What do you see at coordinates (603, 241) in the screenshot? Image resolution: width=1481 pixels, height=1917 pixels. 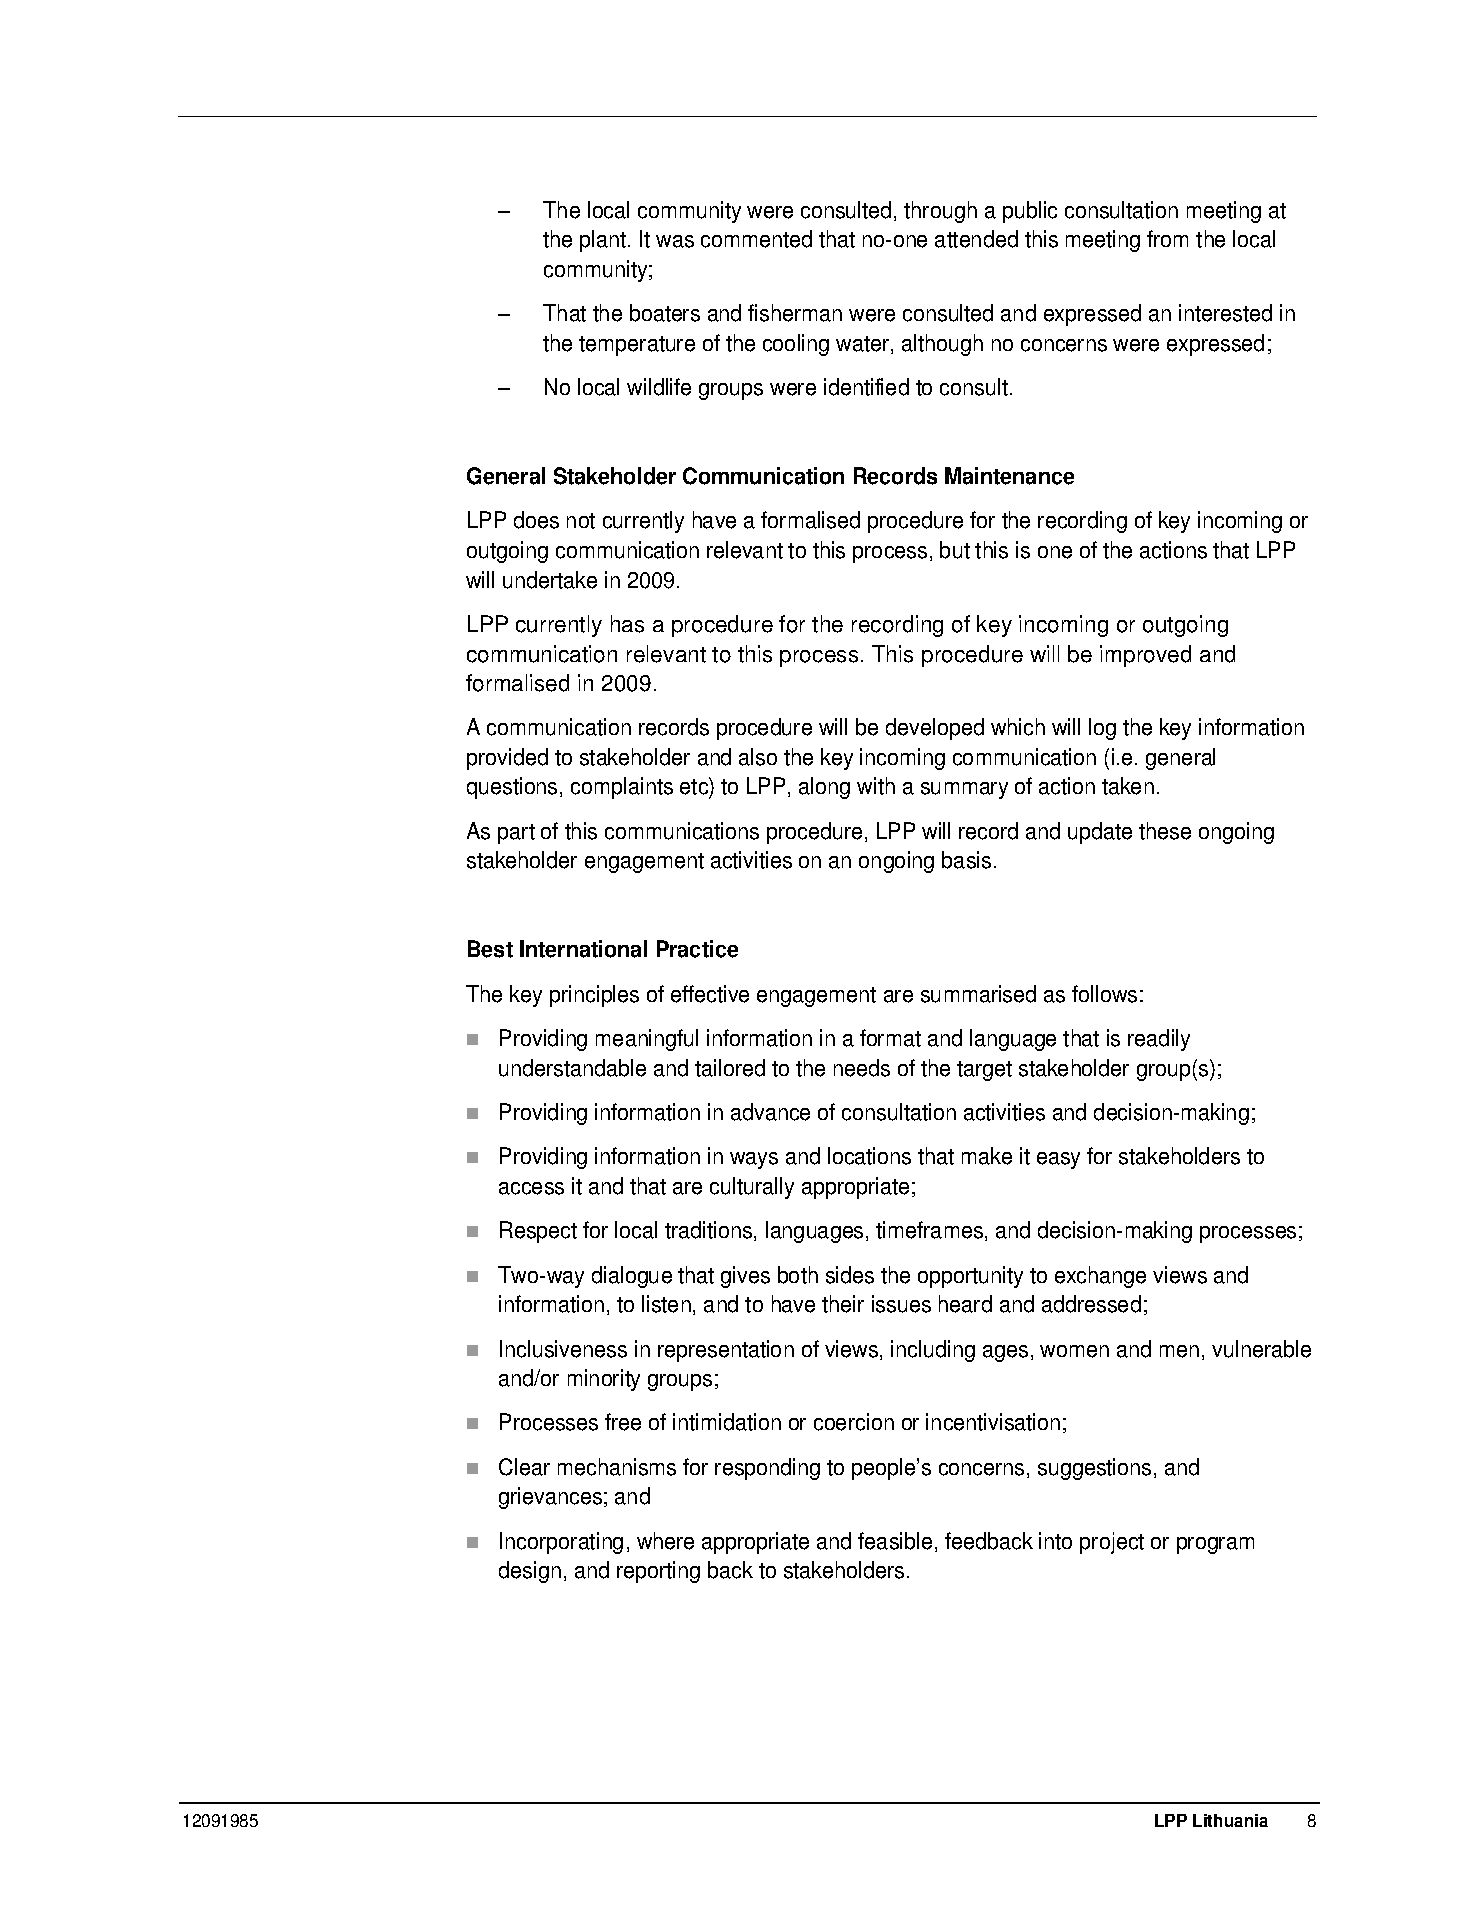 I see `plant` at bounding box center [603, 241].
